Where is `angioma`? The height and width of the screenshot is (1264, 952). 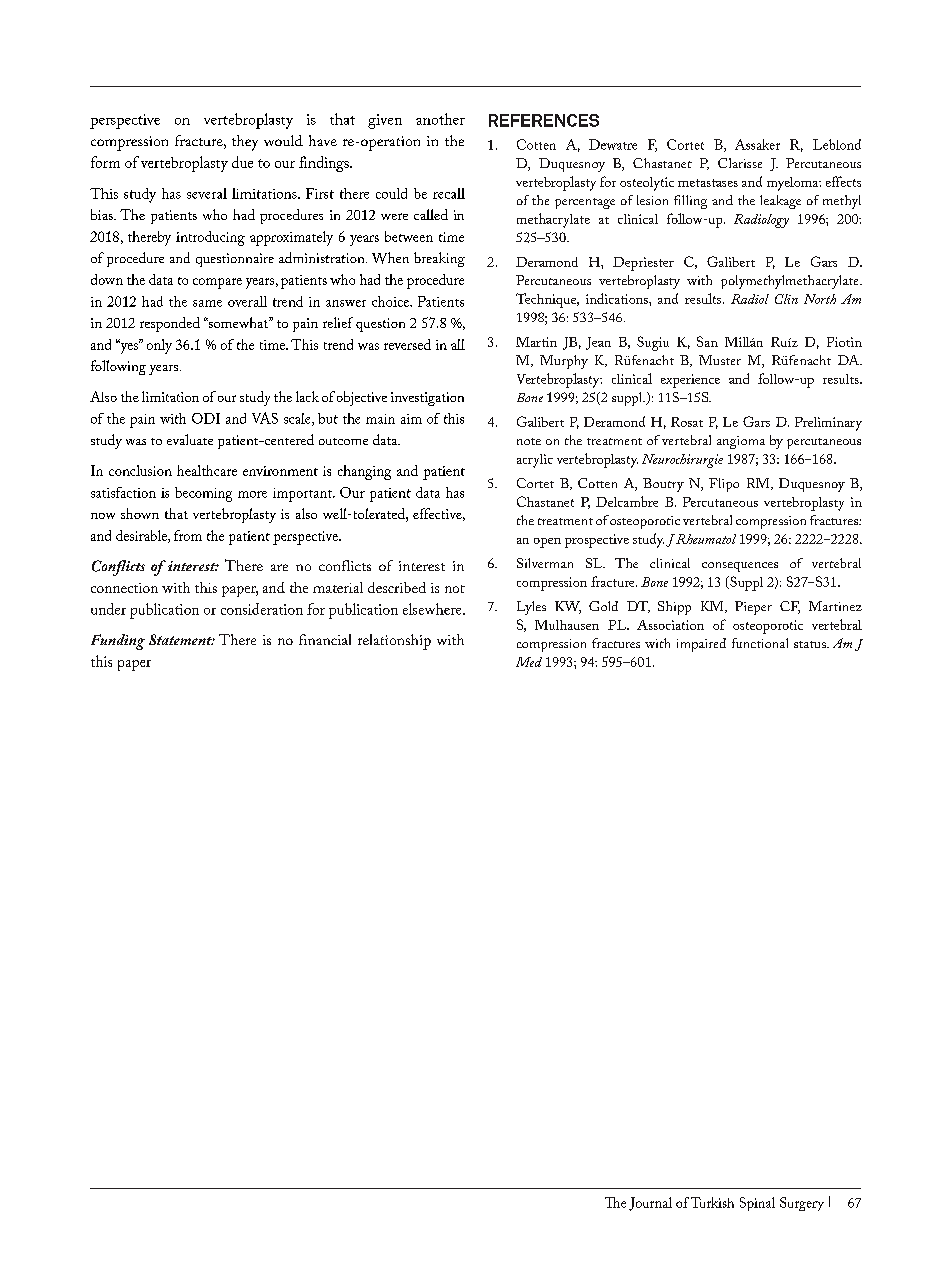
angioma is located at coordinates (741, 442).
